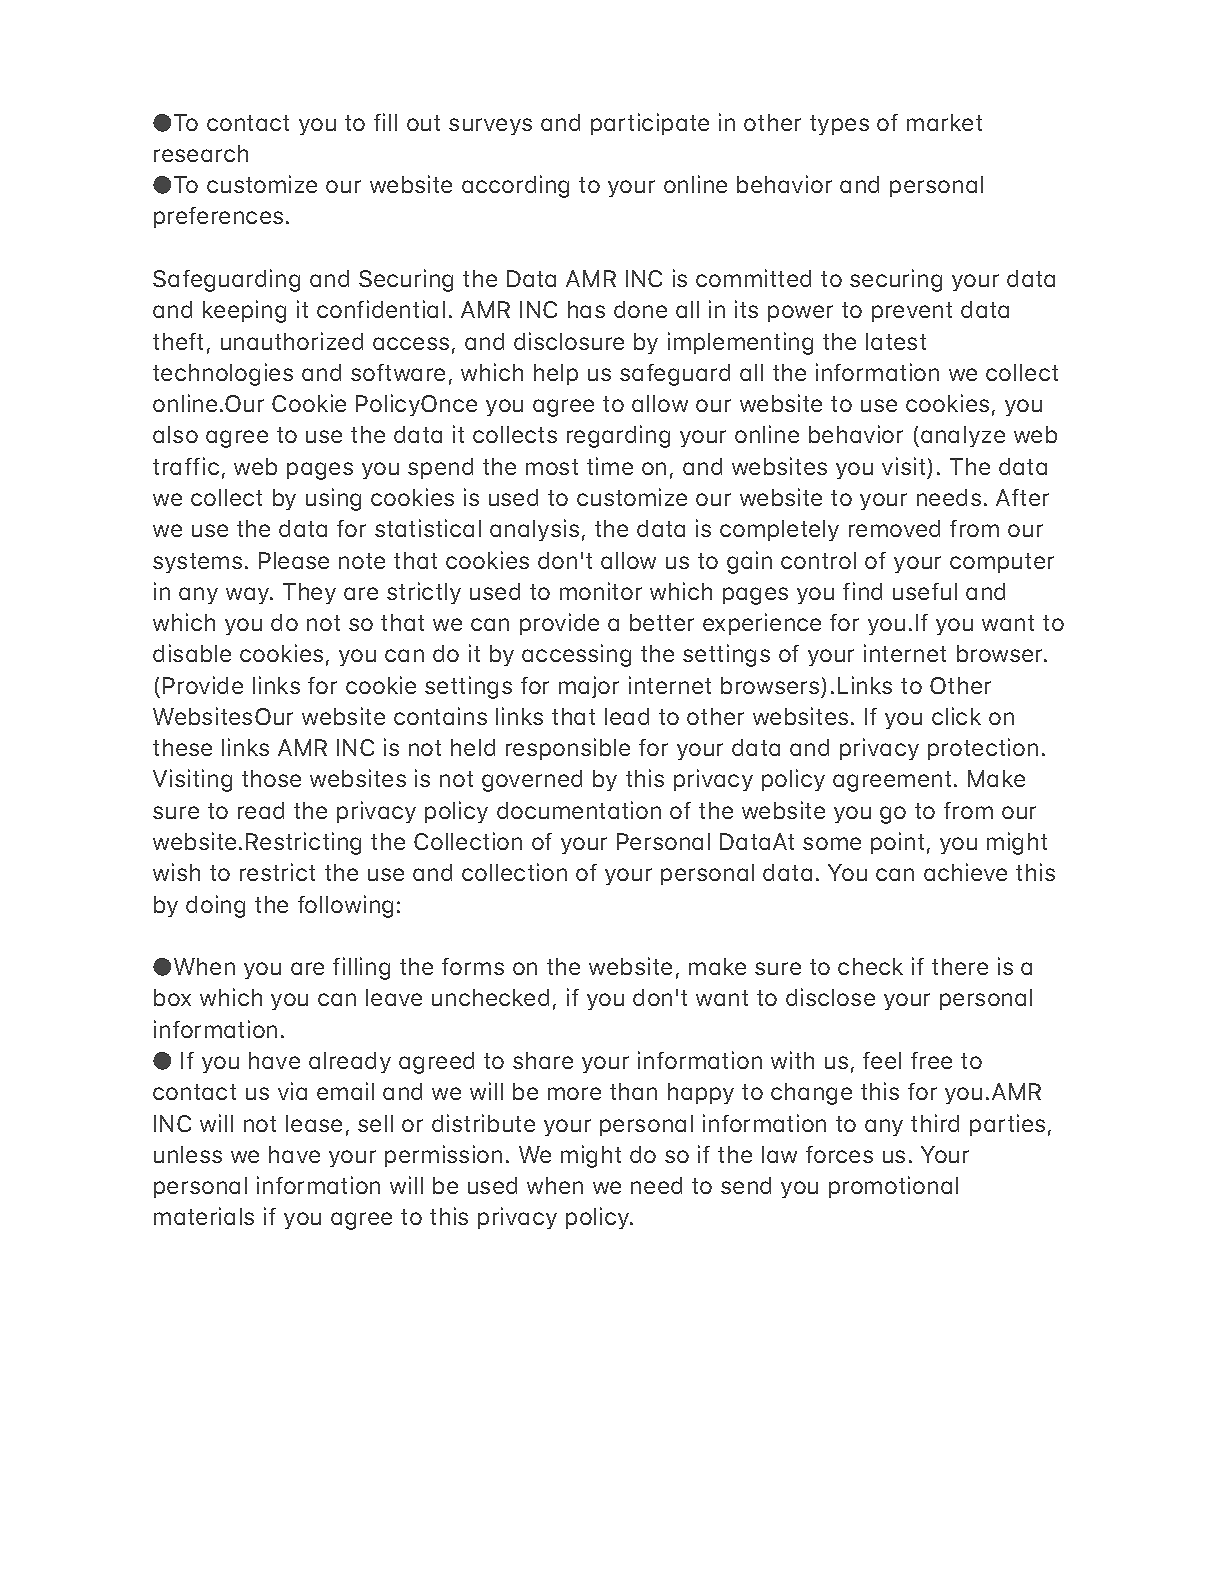 The height and width of the page is (1579, 1220). Describe the element at coordinates (897, 843) in the page. I see `point` at that location.
